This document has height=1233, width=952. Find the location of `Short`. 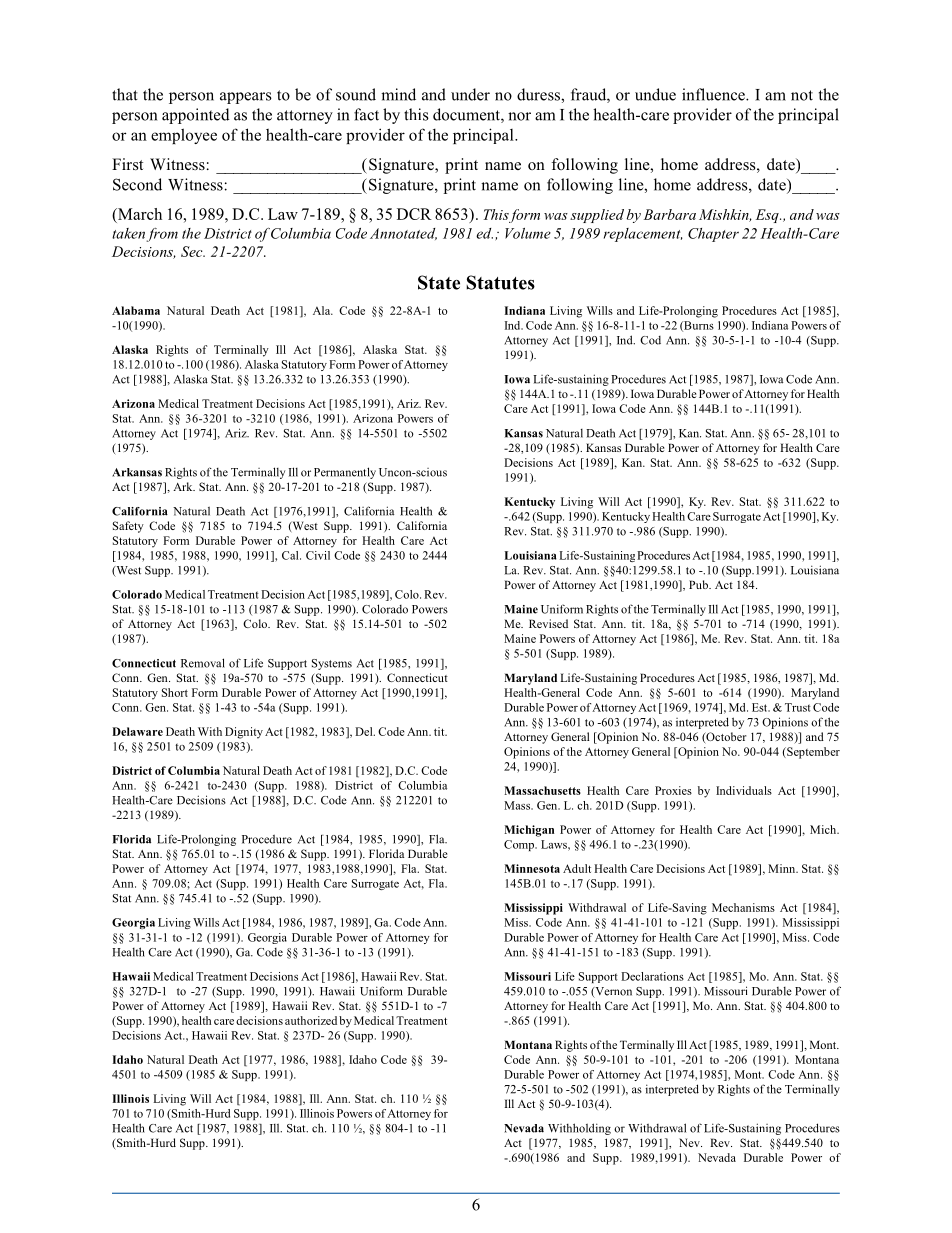

Short is located at coordinates (175, 692).
